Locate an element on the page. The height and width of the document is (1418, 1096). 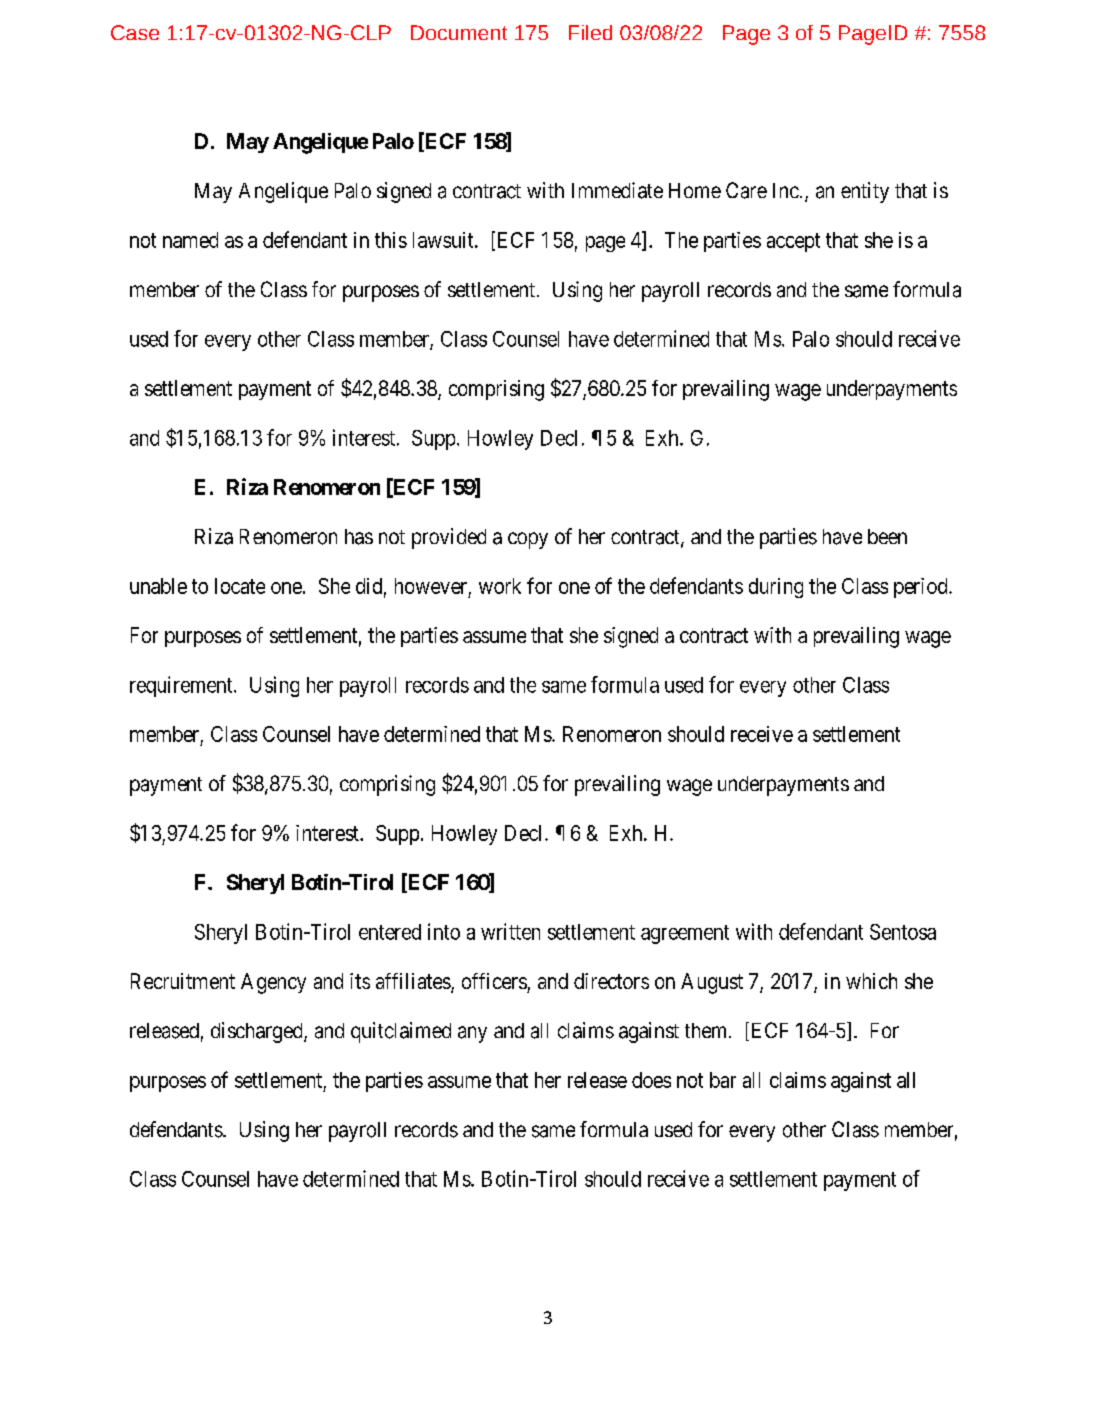
requirement is located at coordinates (182, 686).
